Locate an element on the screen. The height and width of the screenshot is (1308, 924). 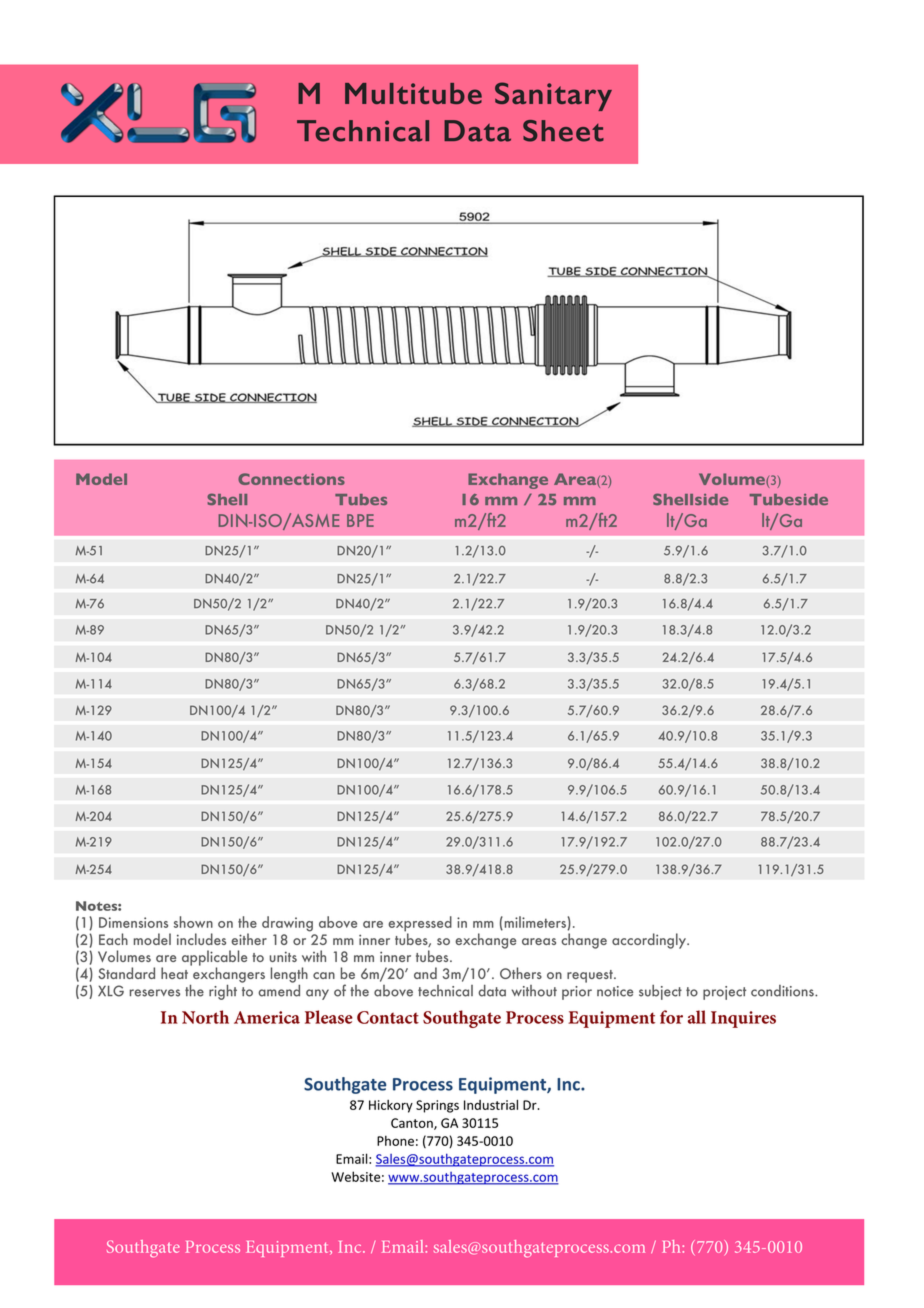
expressed is located at coordinates (420, 925).
